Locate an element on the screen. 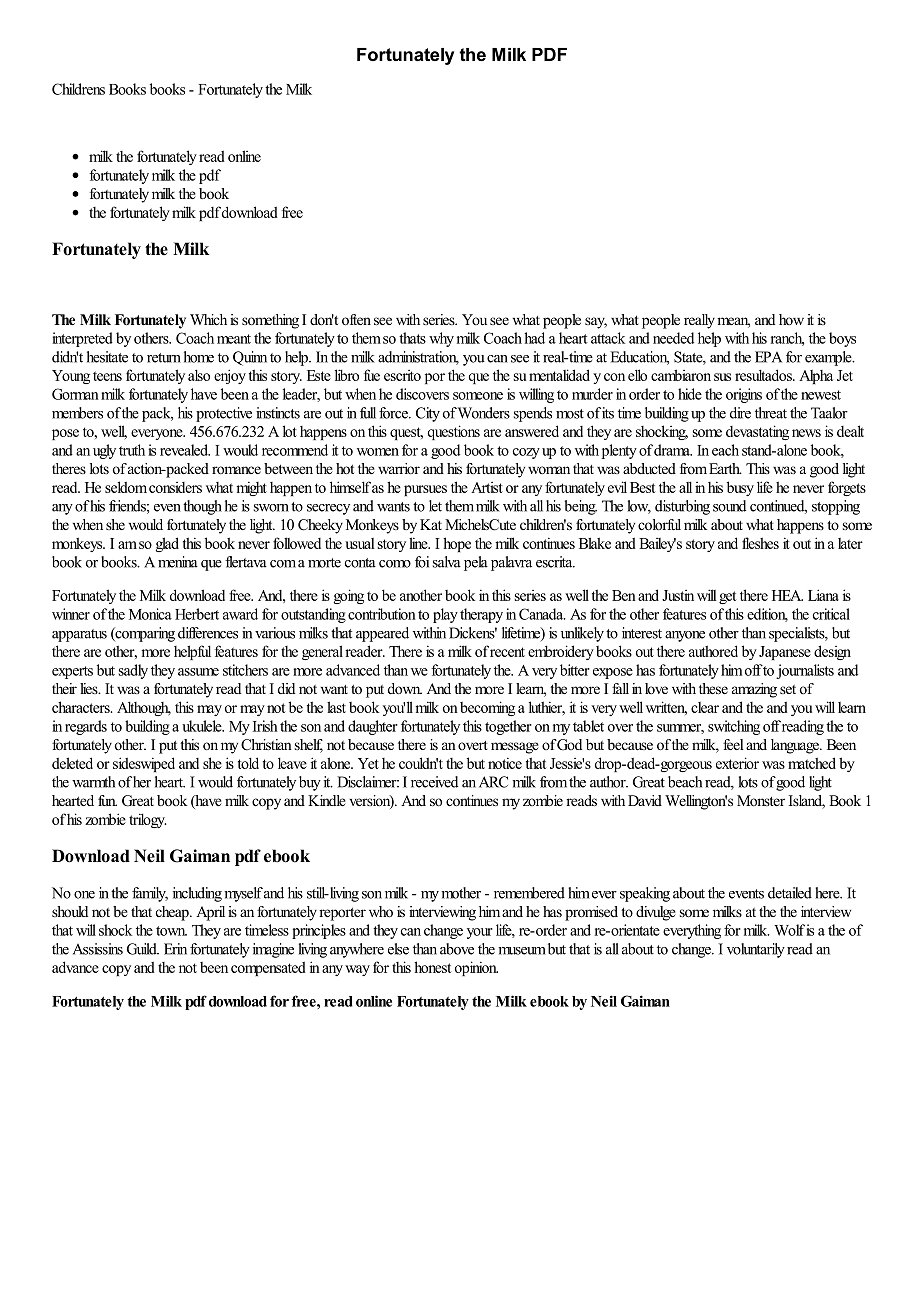 The width and height of the screenshot is (924, 1308). differences is located at coordinates (208, 633).
